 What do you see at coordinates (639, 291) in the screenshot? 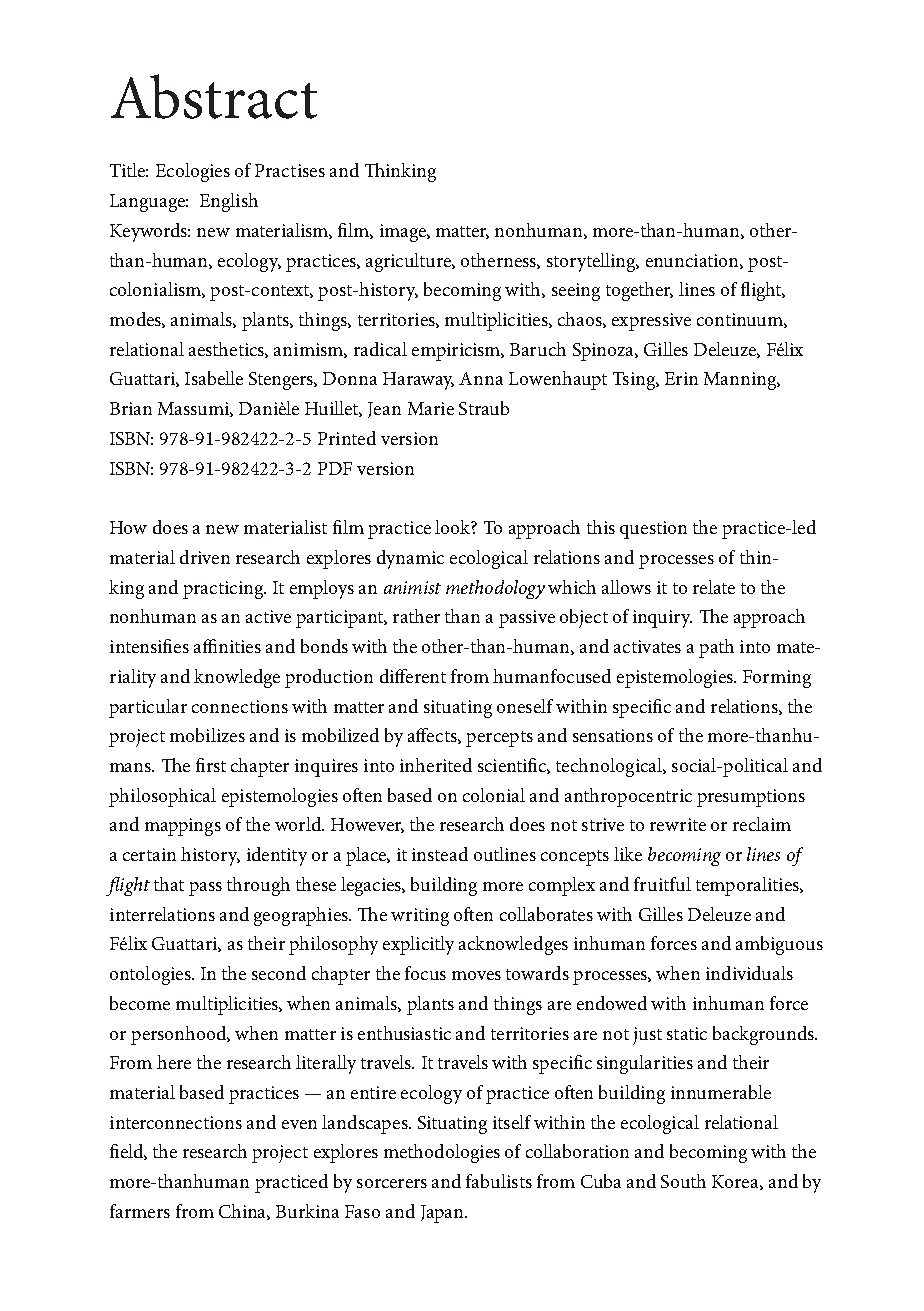
I see `together` at bounding box center [639, 291].
